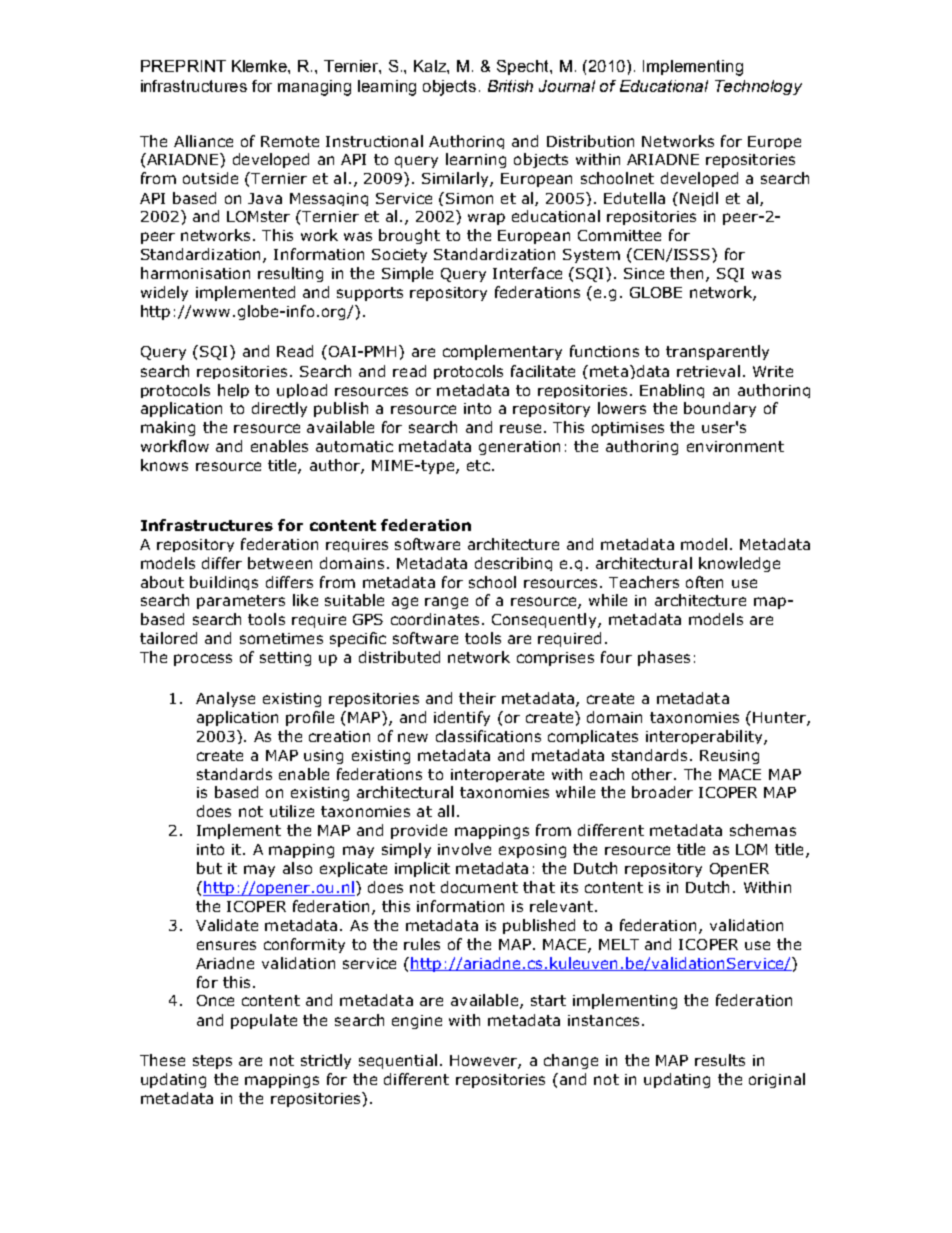  What do you see at coordinates (758, 87) in the page?
I see `Technology` at bounding box center [758, 87].
